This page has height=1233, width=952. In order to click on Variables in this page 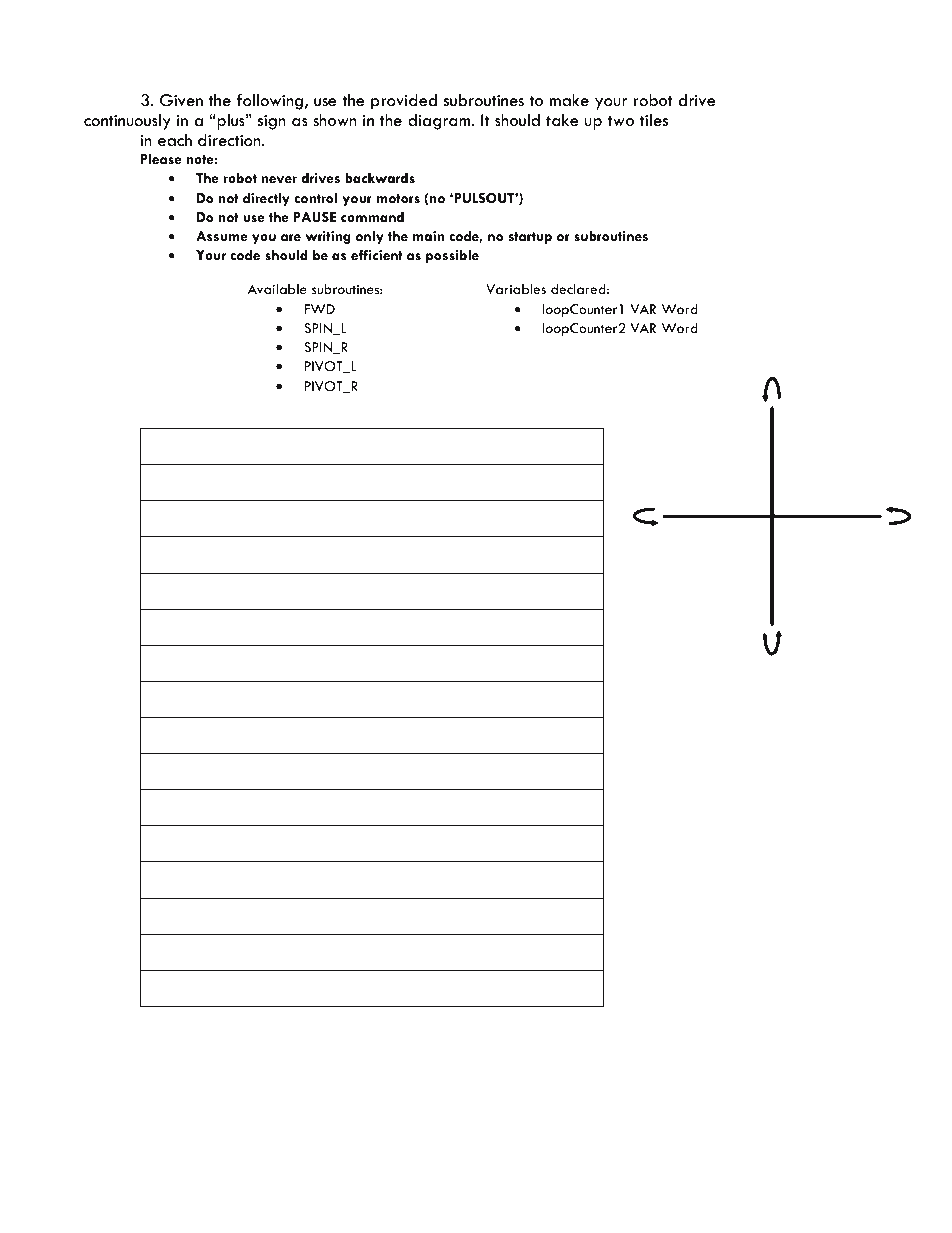, I will do `click(516, 289)`.
